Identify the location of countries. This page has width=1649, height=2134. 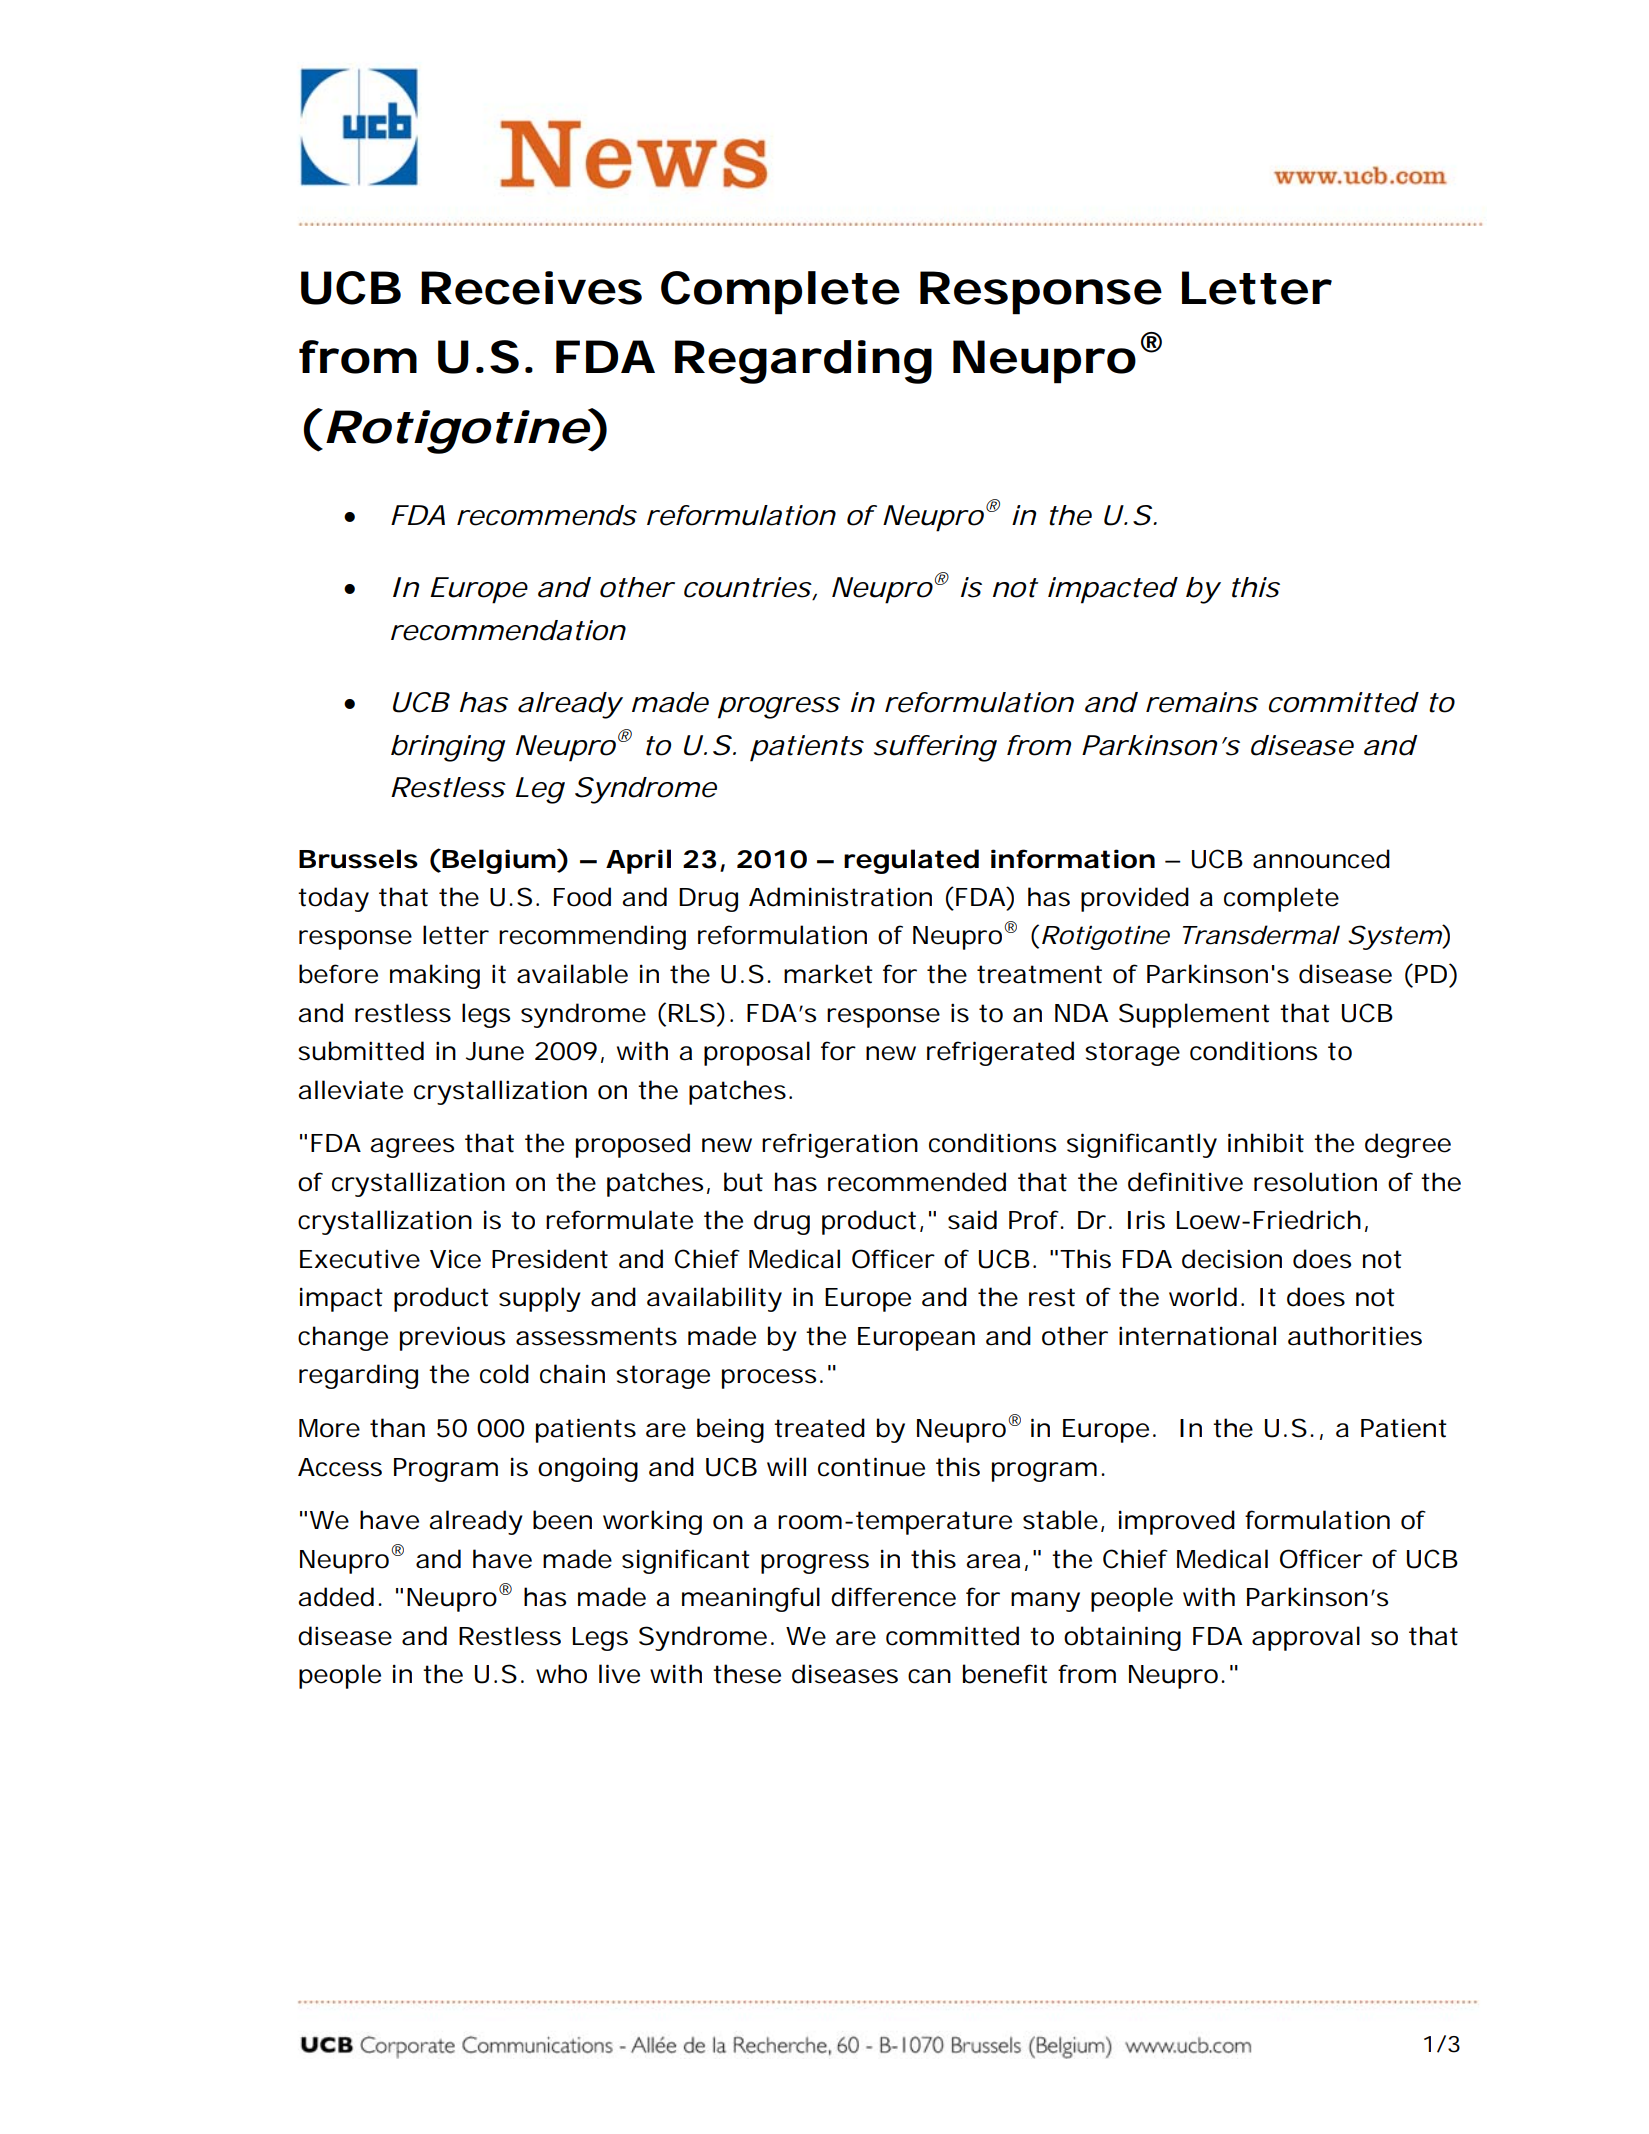
(748, 588).
